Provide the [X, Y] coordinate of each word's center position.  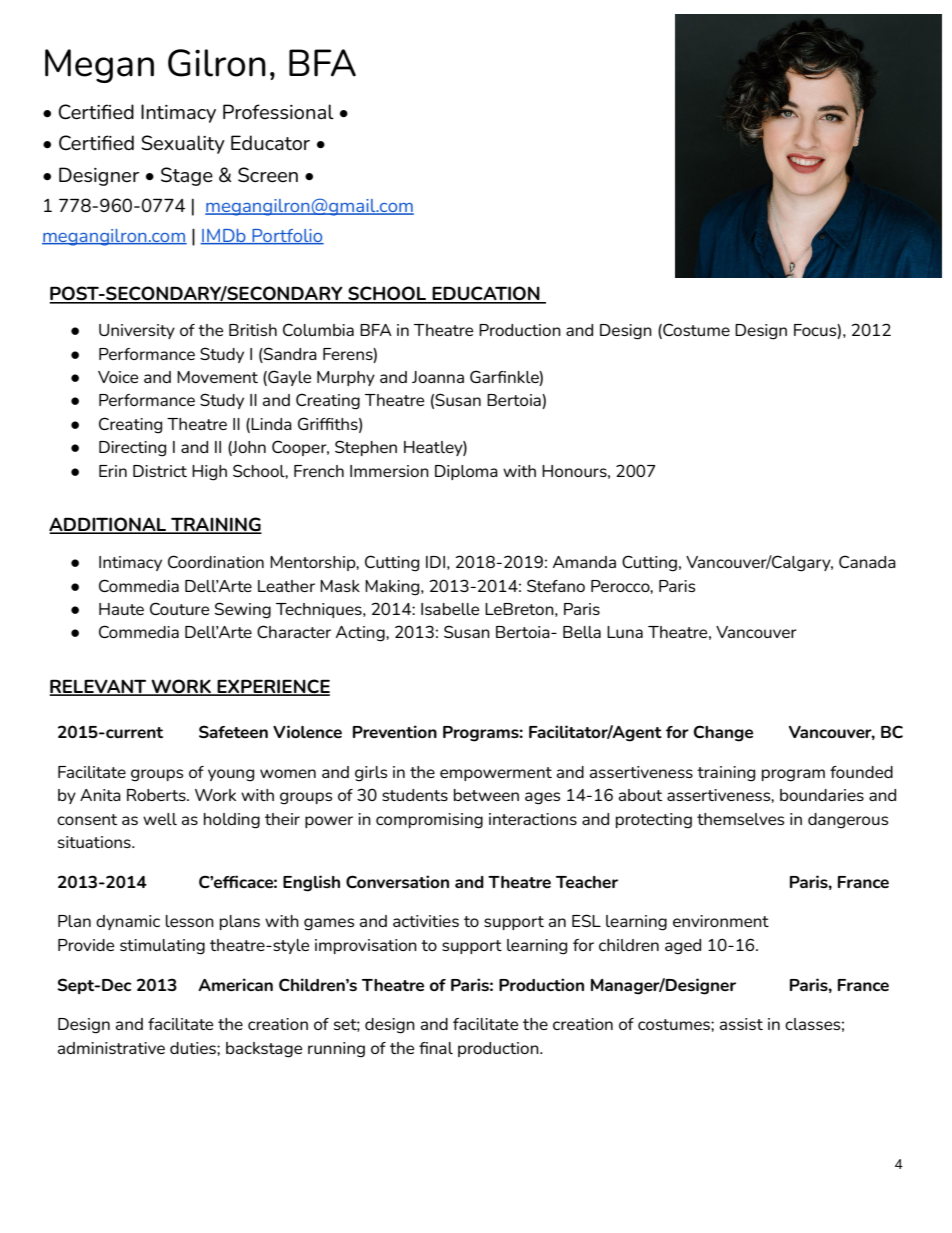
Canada [867, 561]
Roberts [157, 795]
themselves [740, 819]
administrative [111, 1048]
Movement [217, 377]
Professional [278, 111]
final [436, 1048]
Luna [625, 632]
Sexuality [183, 144]
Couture [179, 608]
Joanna [438, 377]
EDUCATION [486, 294]
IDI [435, 562]
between [486, 795]
